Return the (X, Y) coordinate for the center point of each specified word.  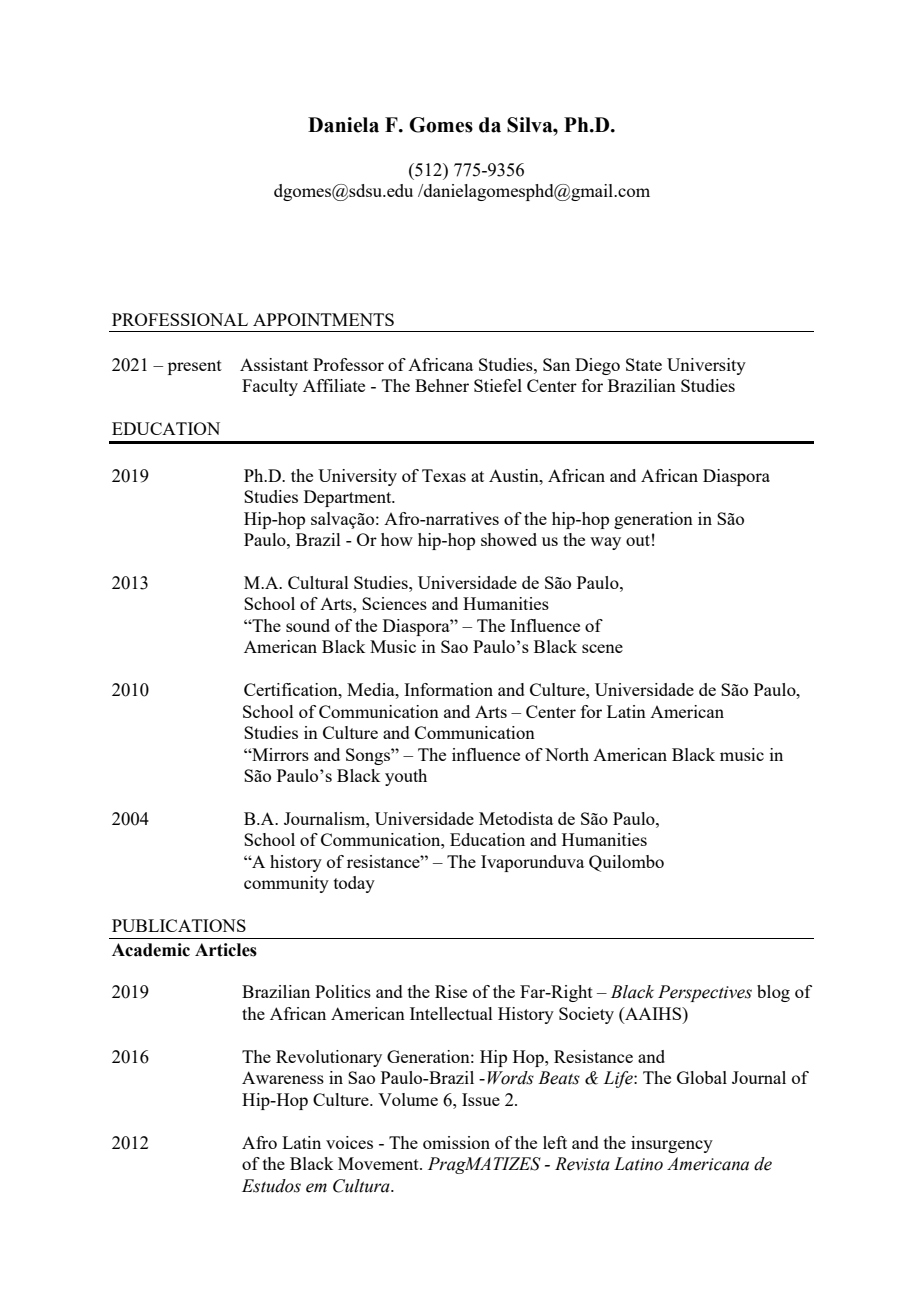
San (556, 364)
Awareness (283, 1077)
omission (456, 1142)
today (354, 884)
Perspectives (705, 993)
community (286, 884)
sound (308, 625)
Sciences (394, 603)
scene (602, 648)
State (644, 364)
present (195, 367)
